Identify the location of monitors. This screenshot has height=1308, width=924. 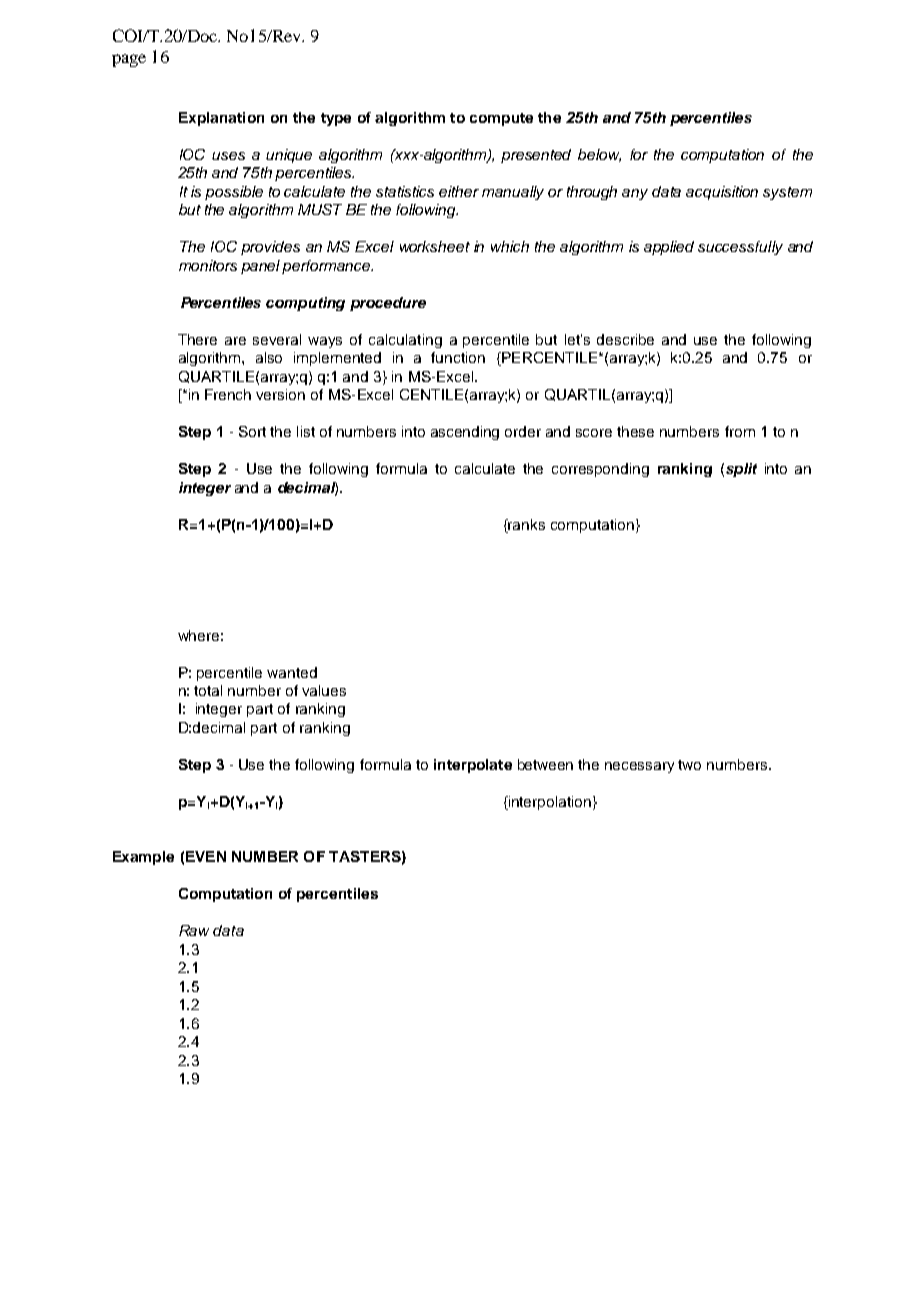
(208, 265).
